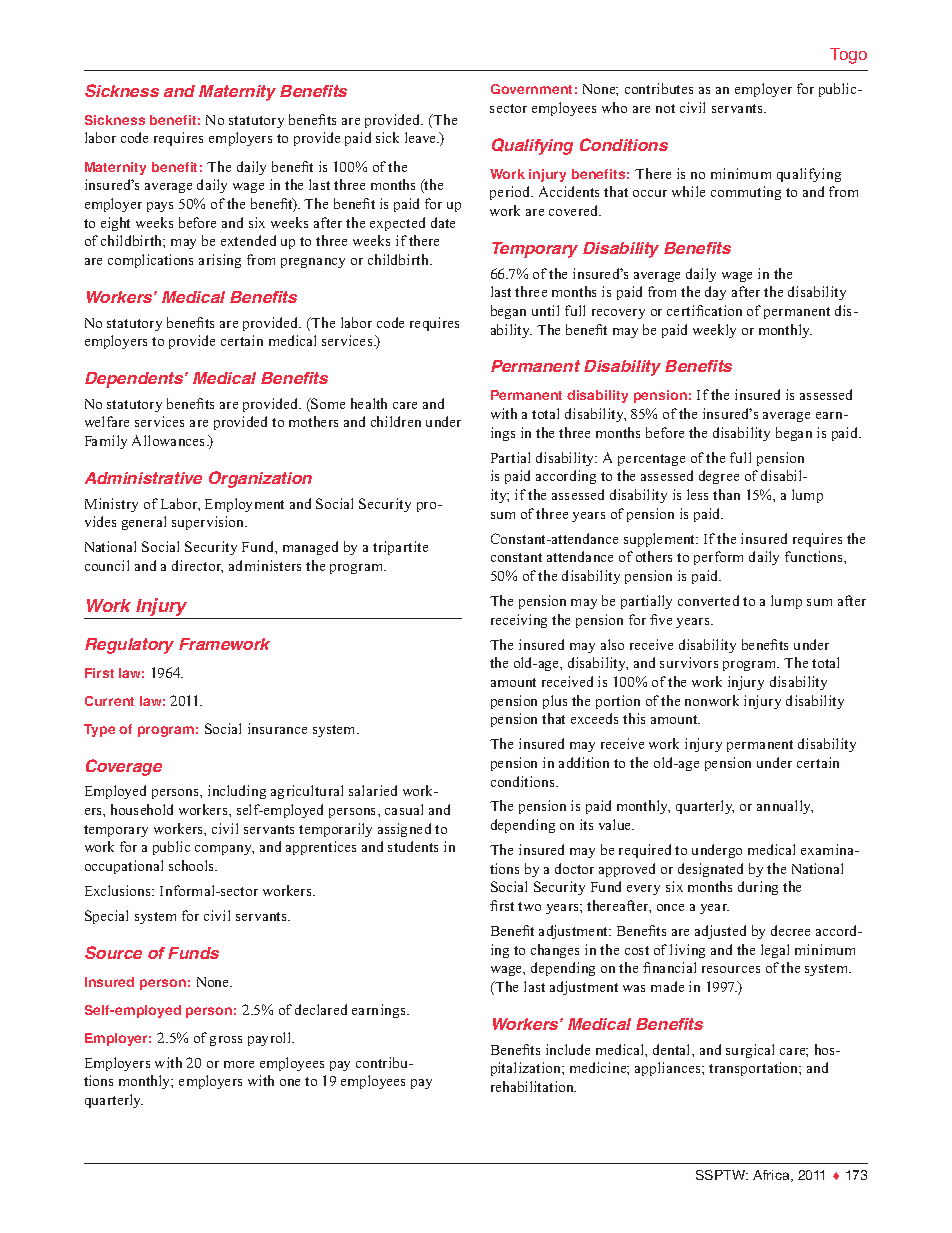  Describe the element at coordinates (708, 600) in the screenshot. I see `converted` at that location.
